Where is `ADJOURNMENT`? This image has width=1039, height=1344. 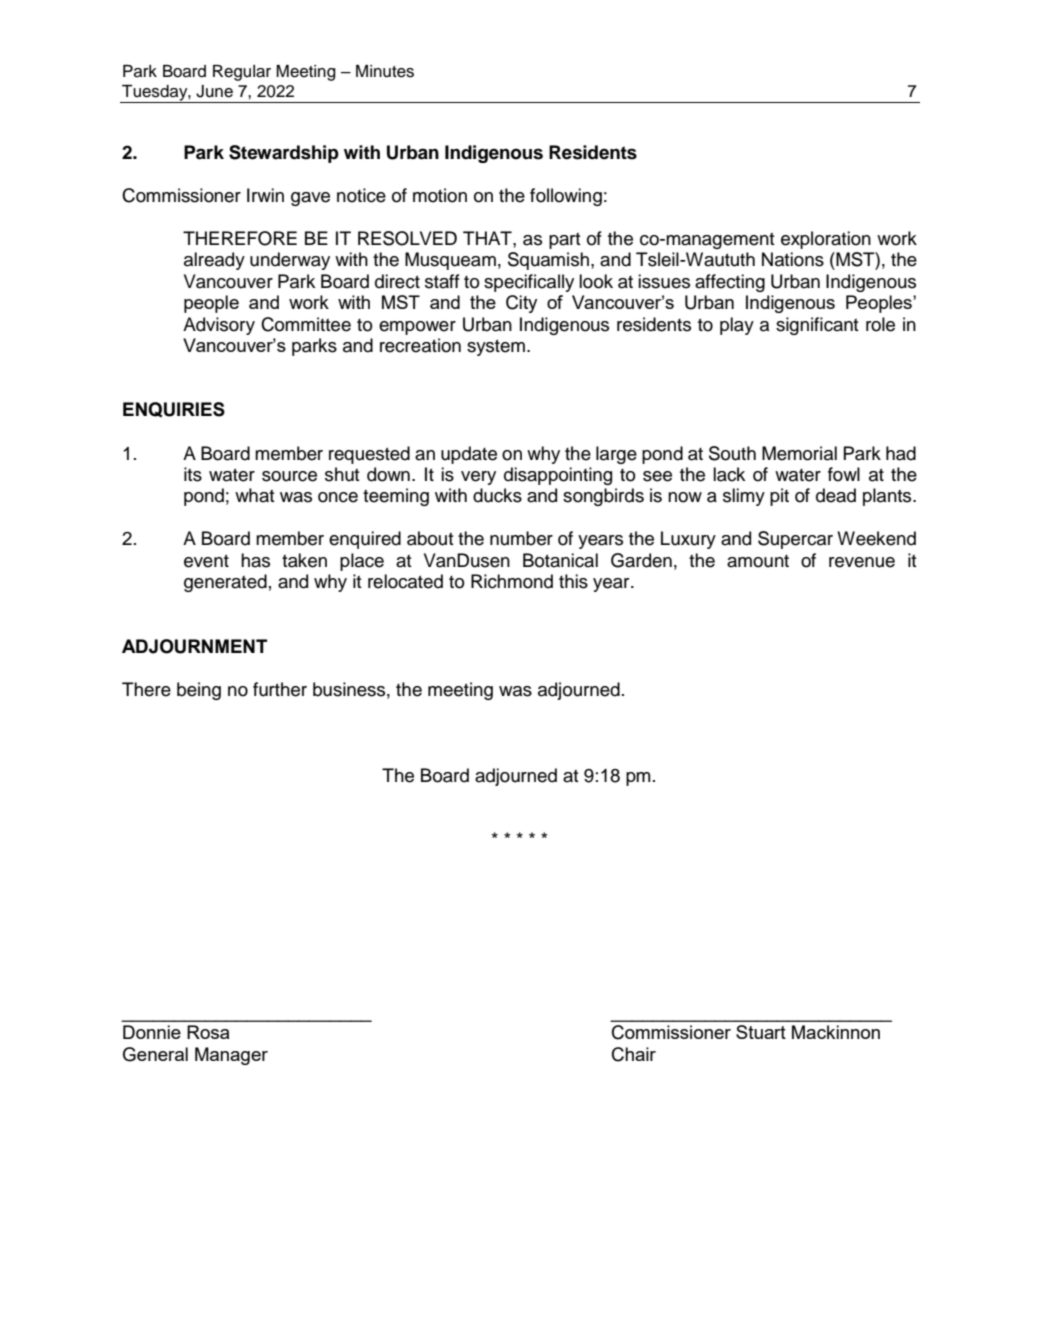
ADJOURNMENT is located at coordinates (194, 646).
